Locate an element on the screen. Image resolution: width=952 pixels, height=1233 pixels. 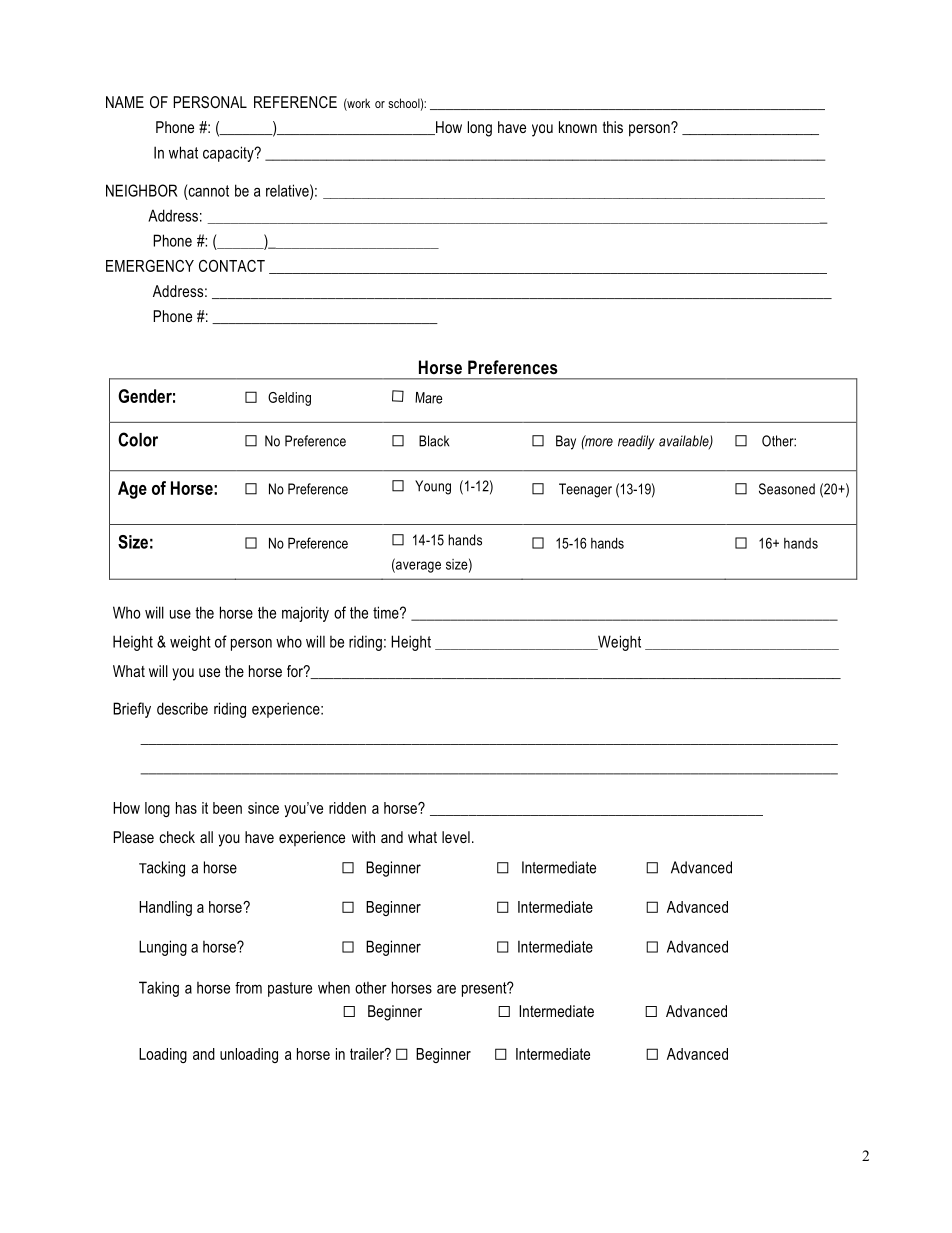
this is located at coordinates (613, 127).
